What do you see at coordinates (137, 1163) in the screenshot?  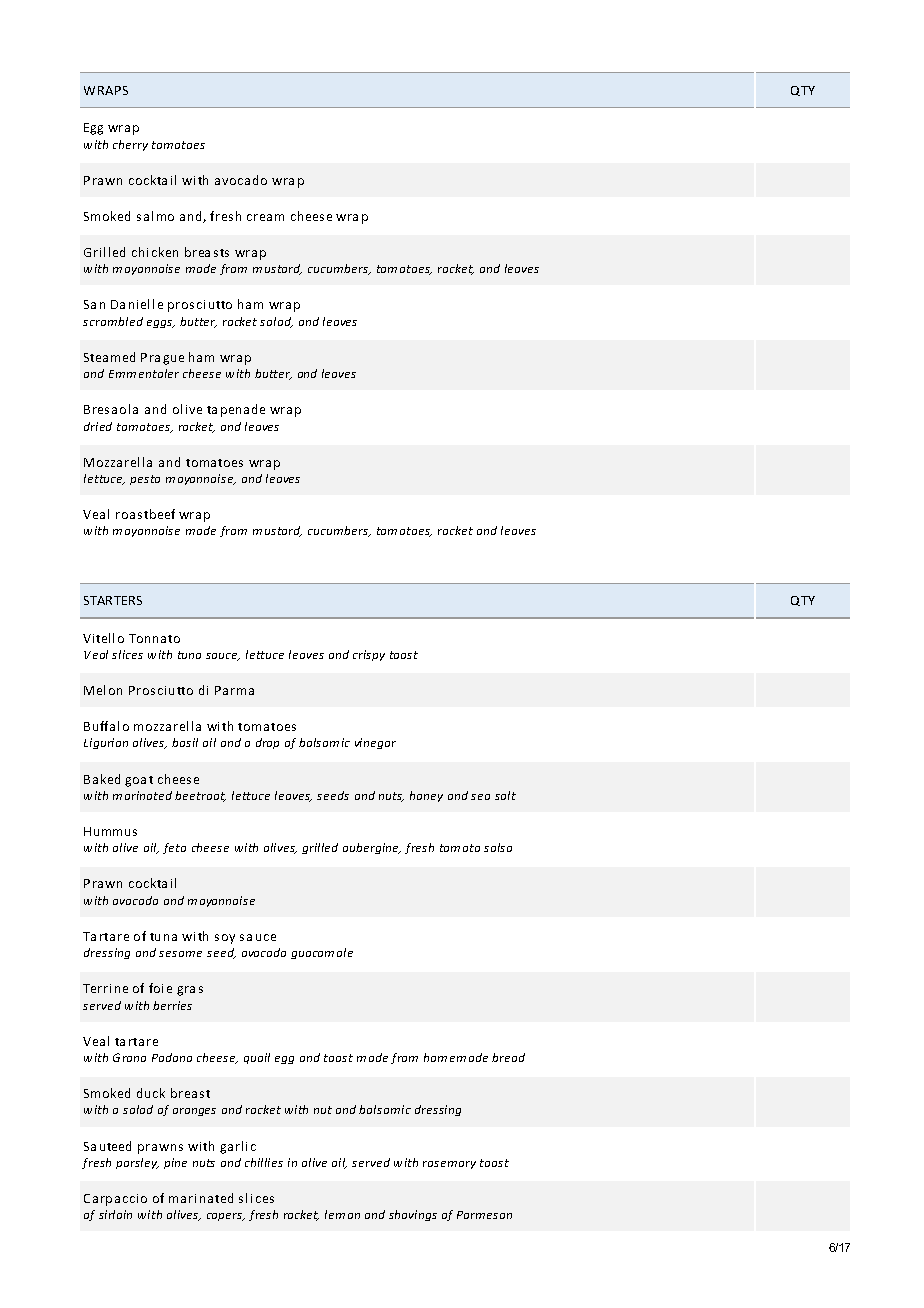 I see `parsley` at bounding box center [137, 1163].
